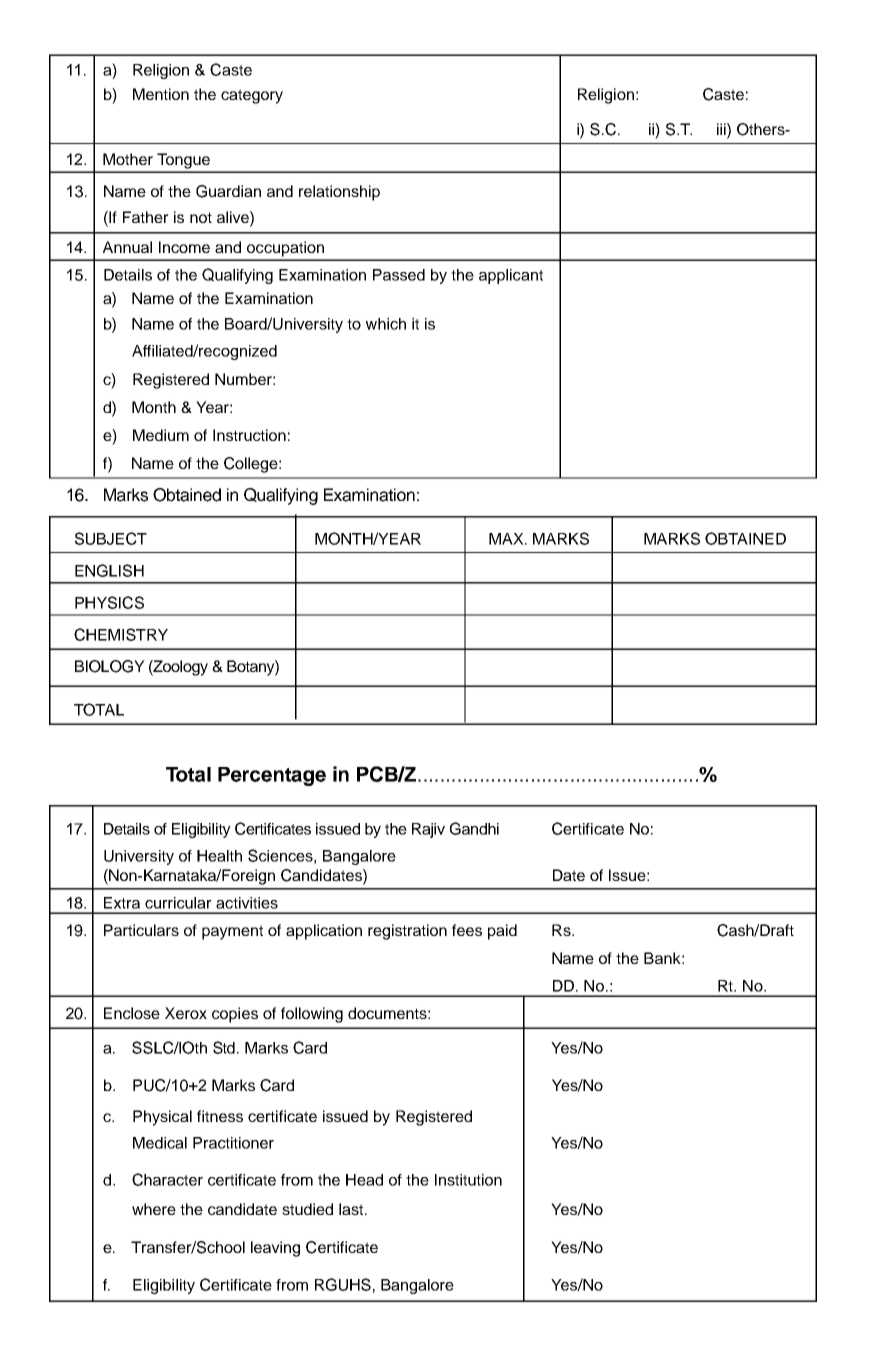 The image size is (872, 1372). What do you see at coordinates (178, 903) in the image?
I see `curricular` at bounding box center [178, 903].
